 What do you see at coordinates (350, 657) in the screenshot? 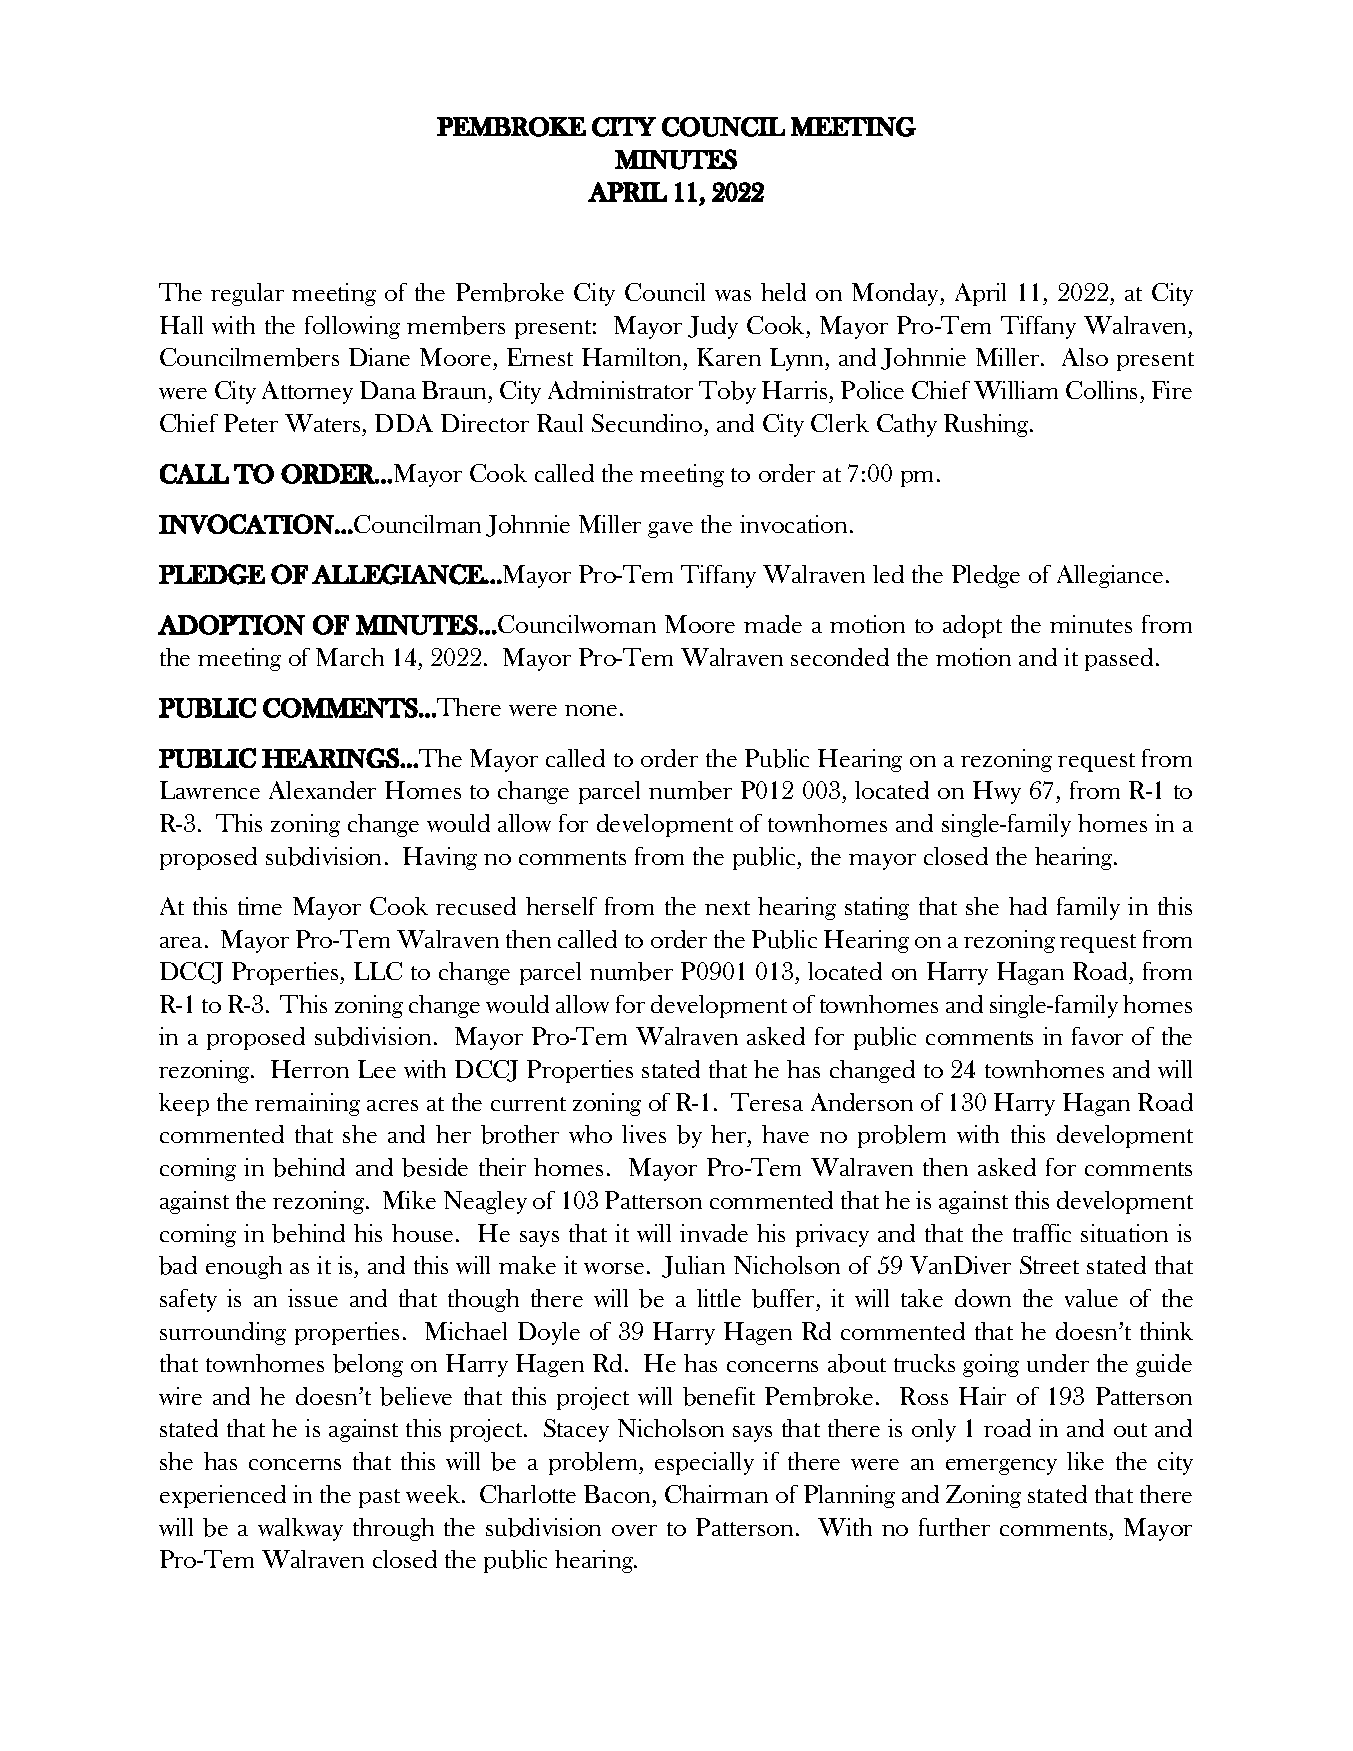
I see `March` at bounding box center [350, 657].
